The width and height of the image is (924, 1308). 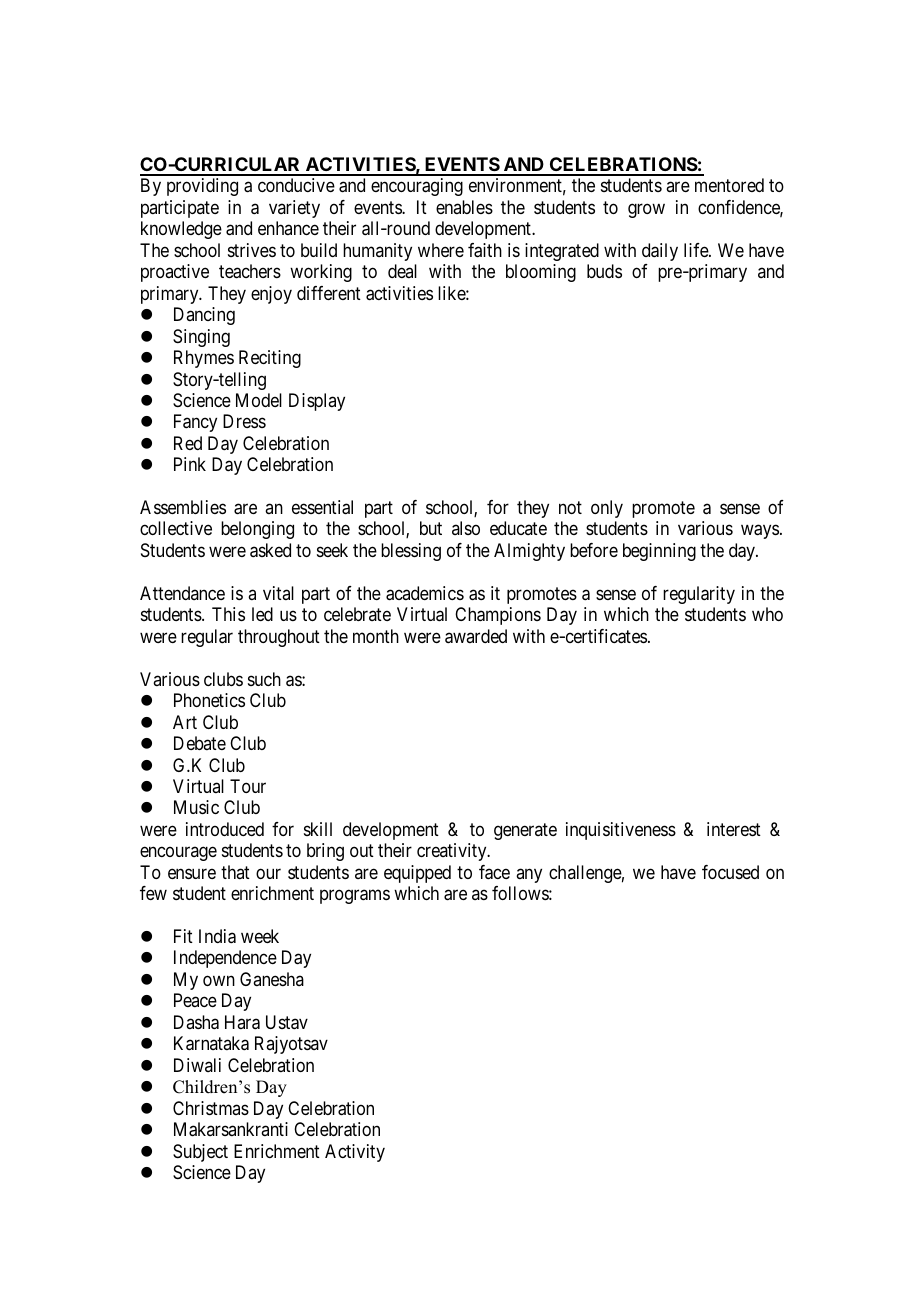 What do you see at coordinates (464, 207) in the image?
I see `enables` at bounding box center [464, 207].
